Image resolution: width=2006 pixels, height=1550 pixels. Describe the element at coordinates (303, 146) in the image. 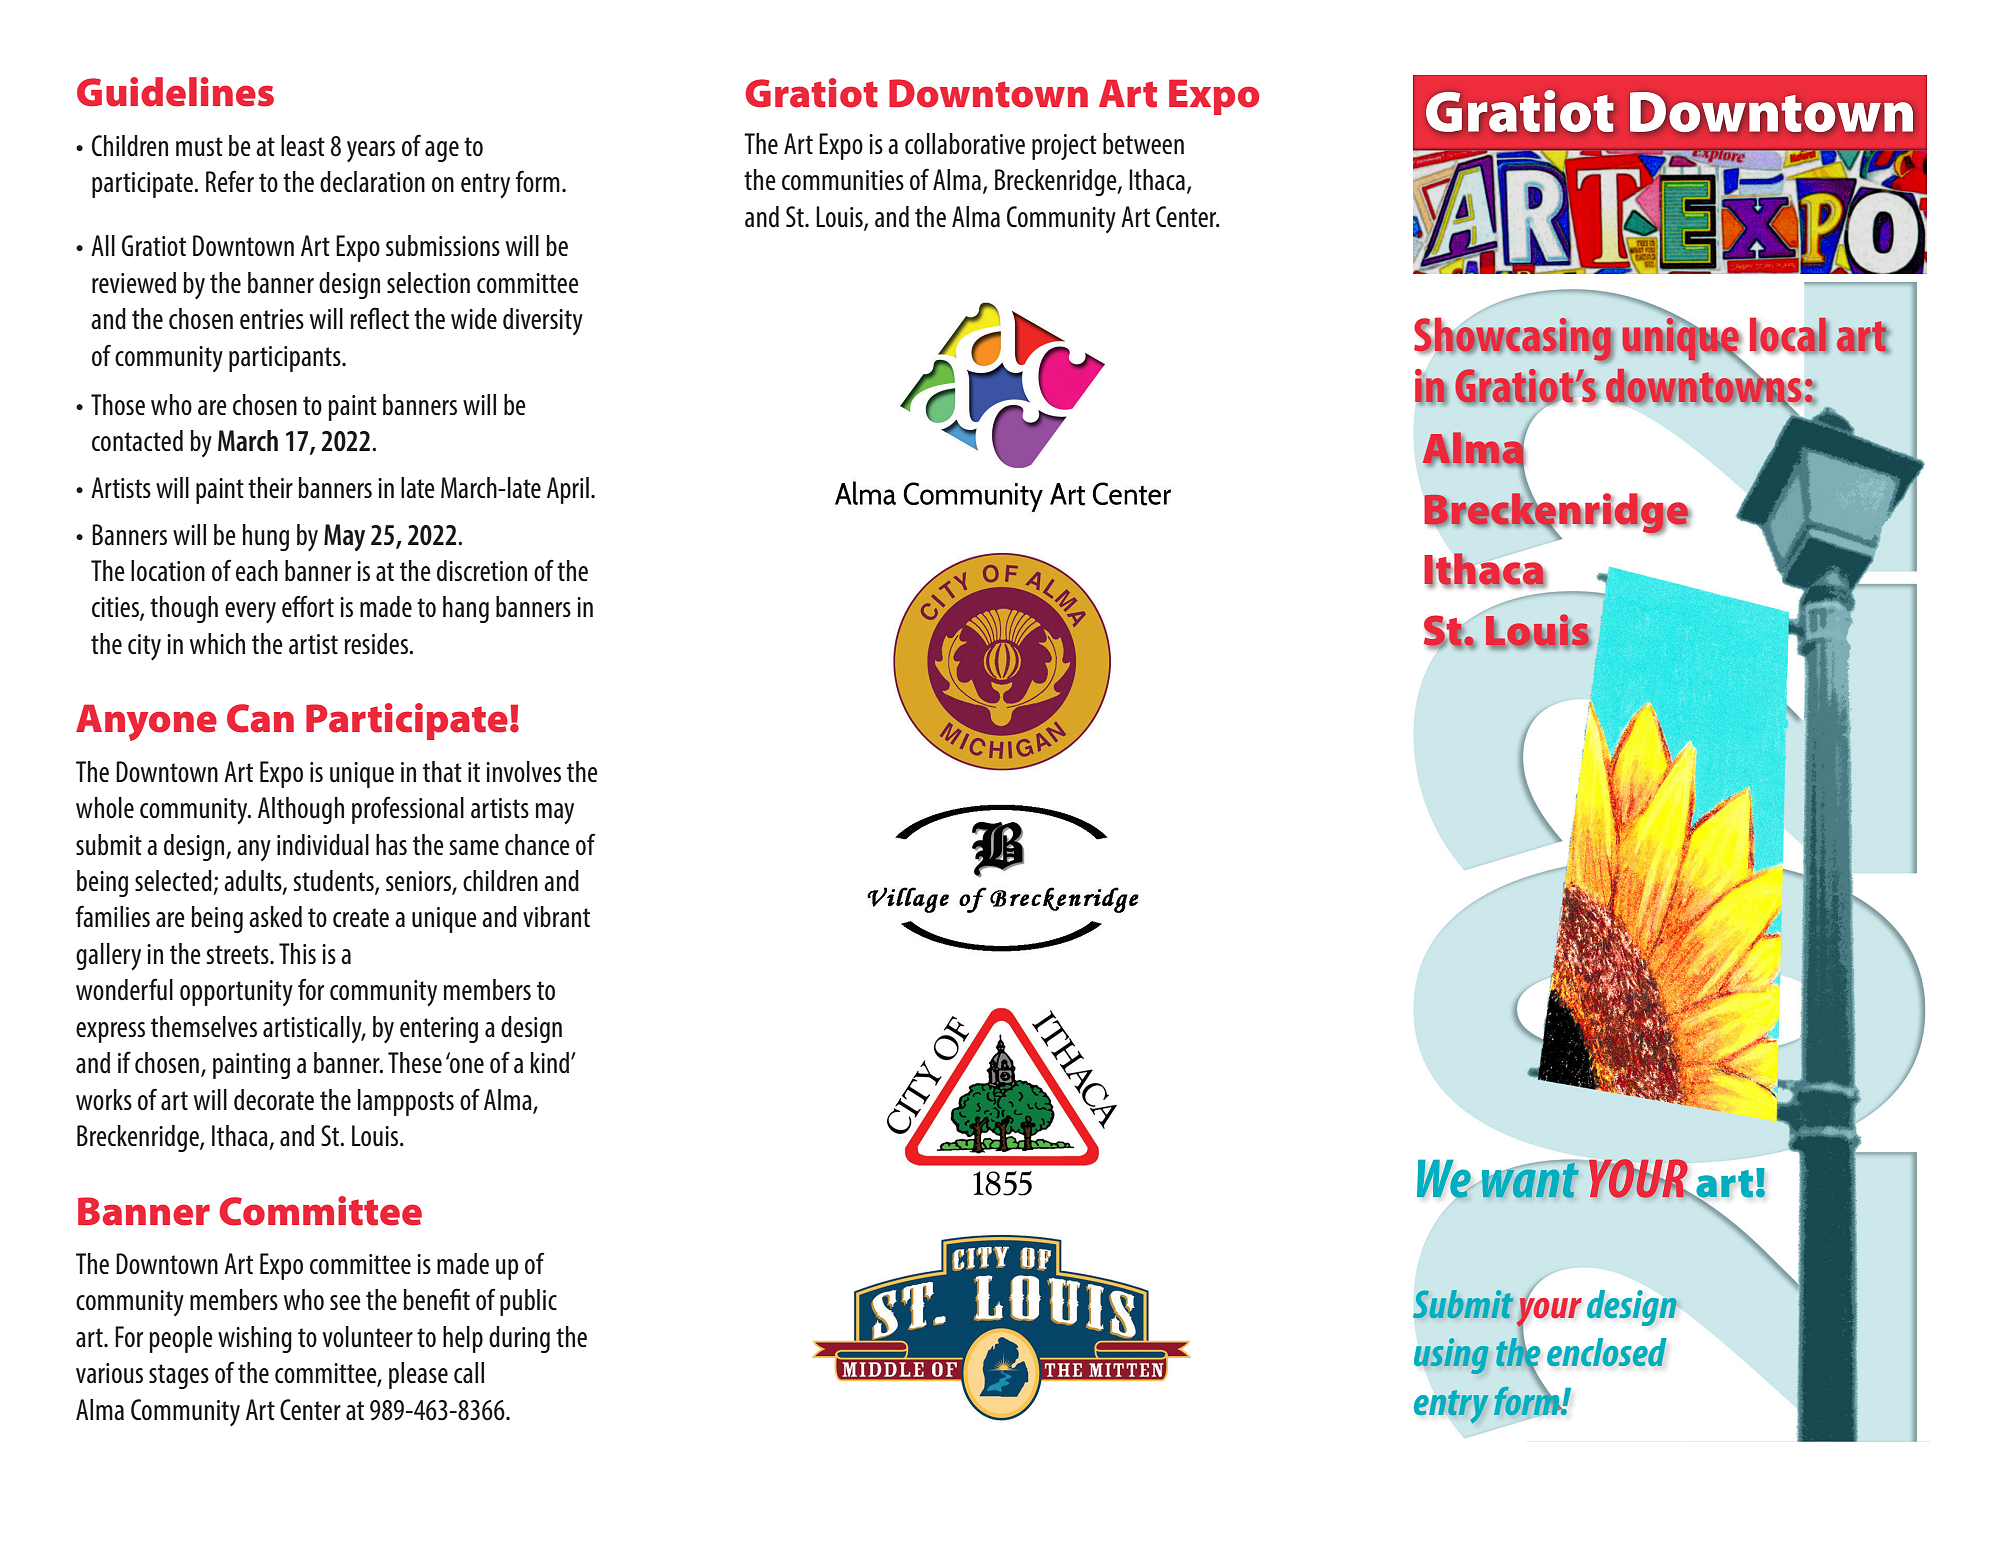

I see `least` at that location.
